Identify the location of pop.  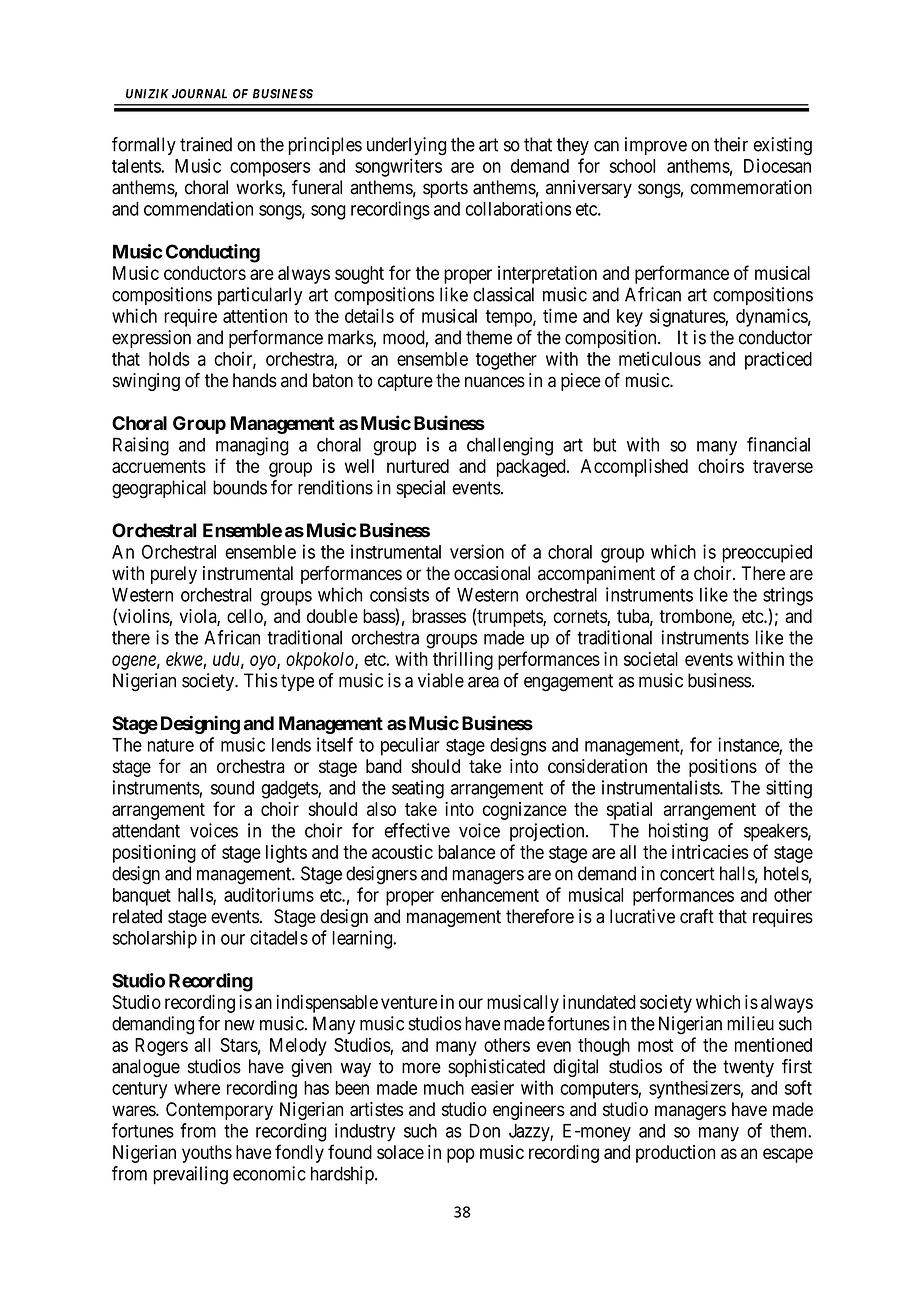
(461, 1155).
